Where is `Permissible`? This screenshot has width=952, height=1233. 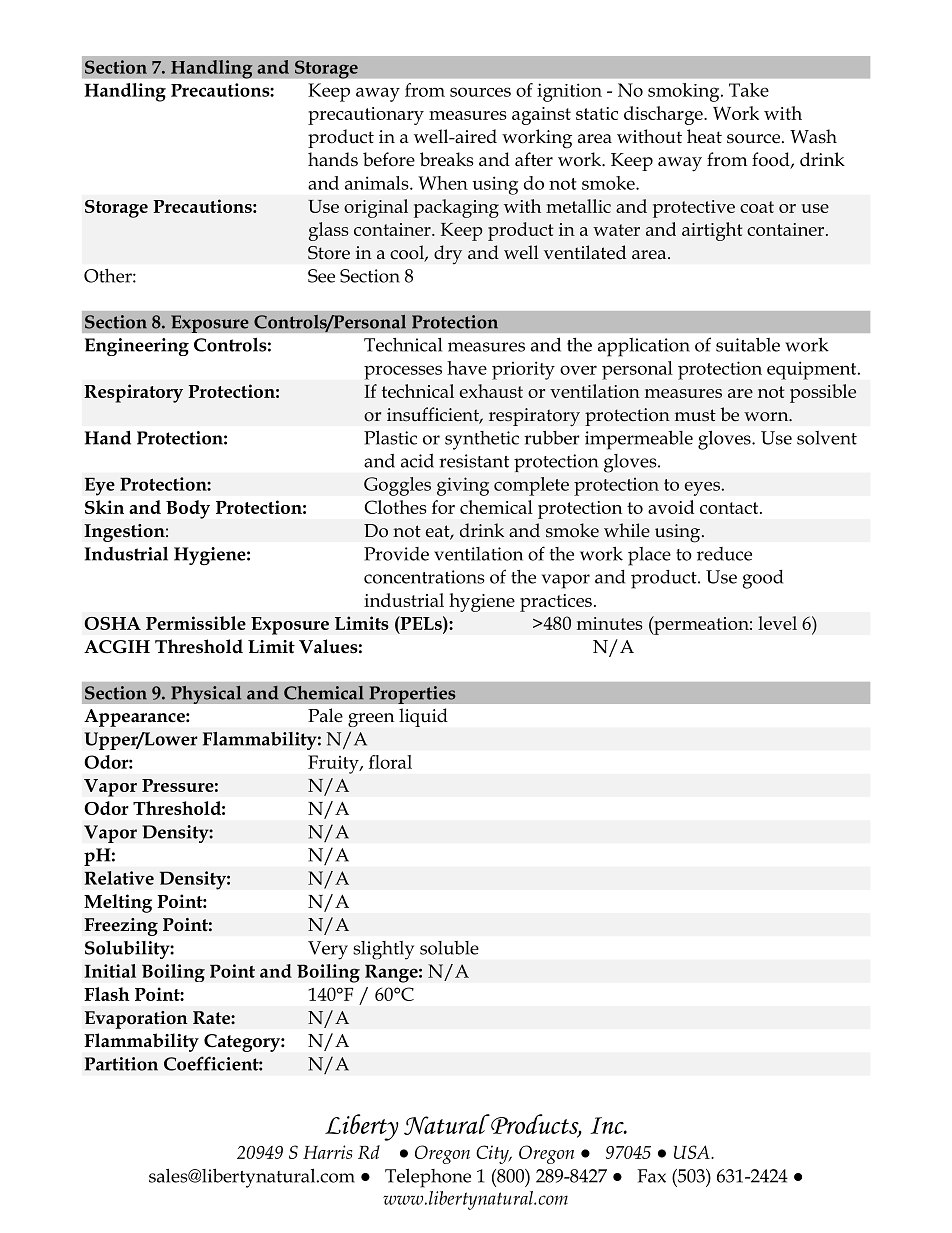
Permissible is located at coordinates (196, 623).
